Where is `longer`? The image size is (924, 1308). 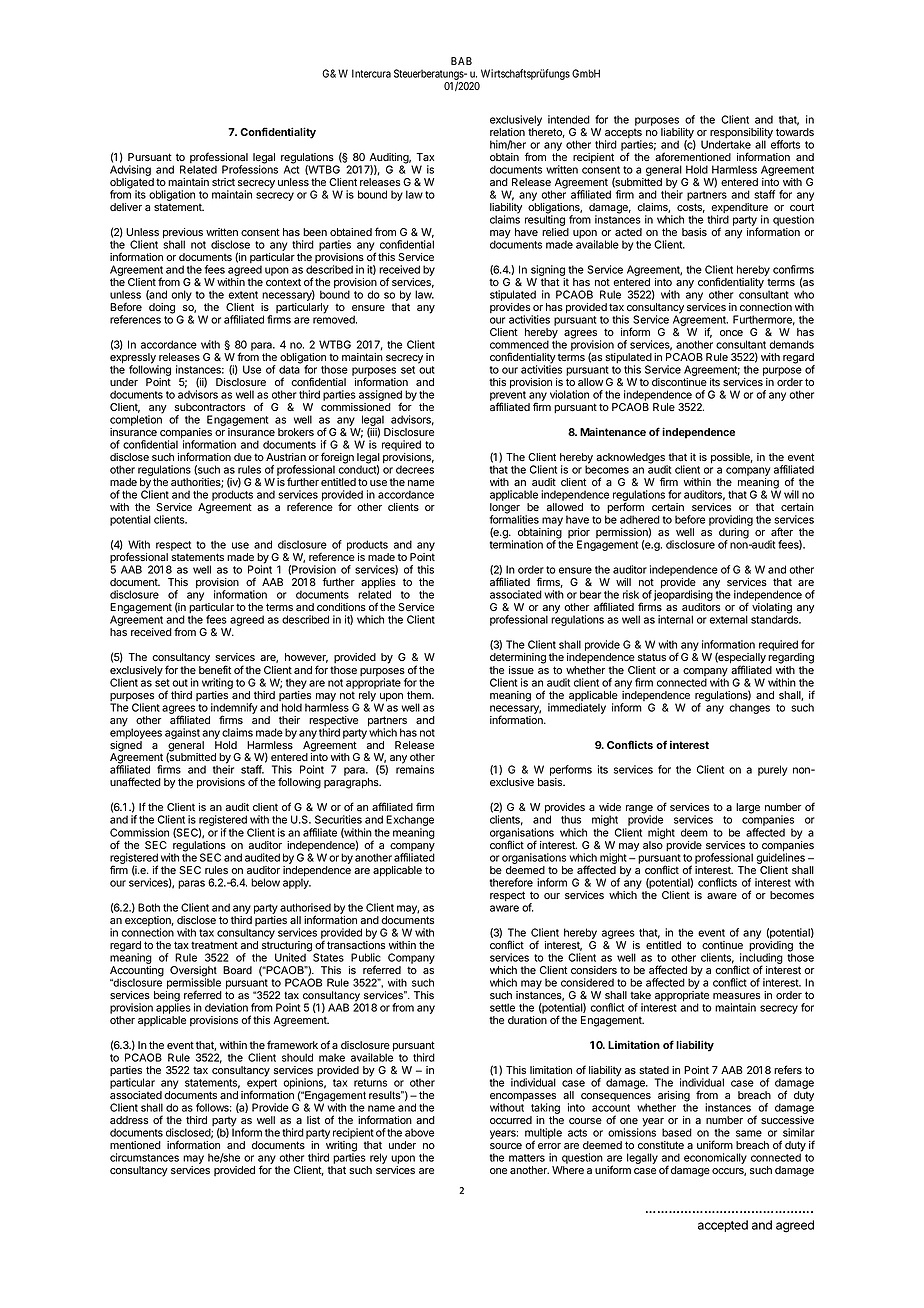
longer is located at coordinates (506, 509).
